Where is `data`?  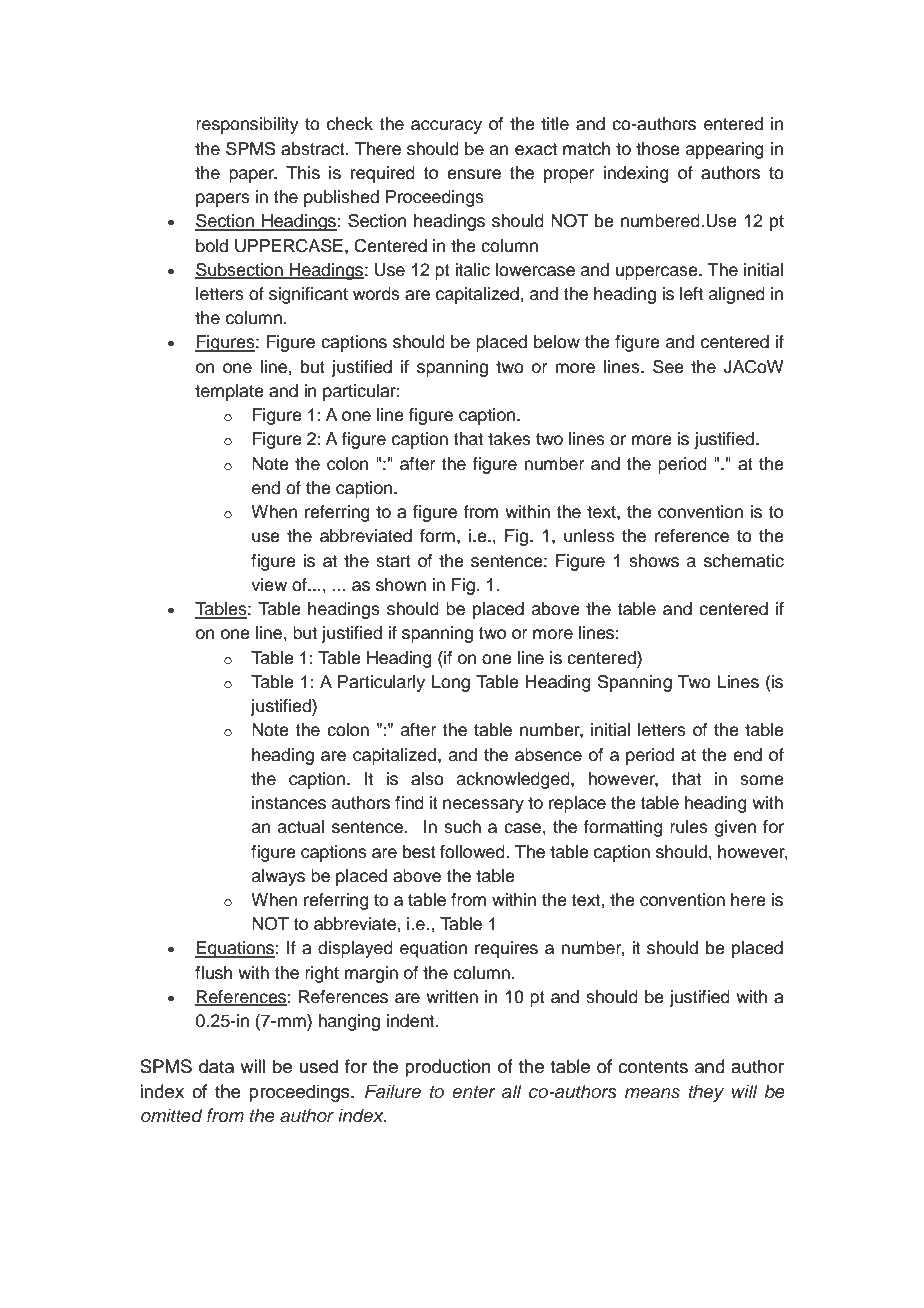
data is located at coordinates (216, 1066).
